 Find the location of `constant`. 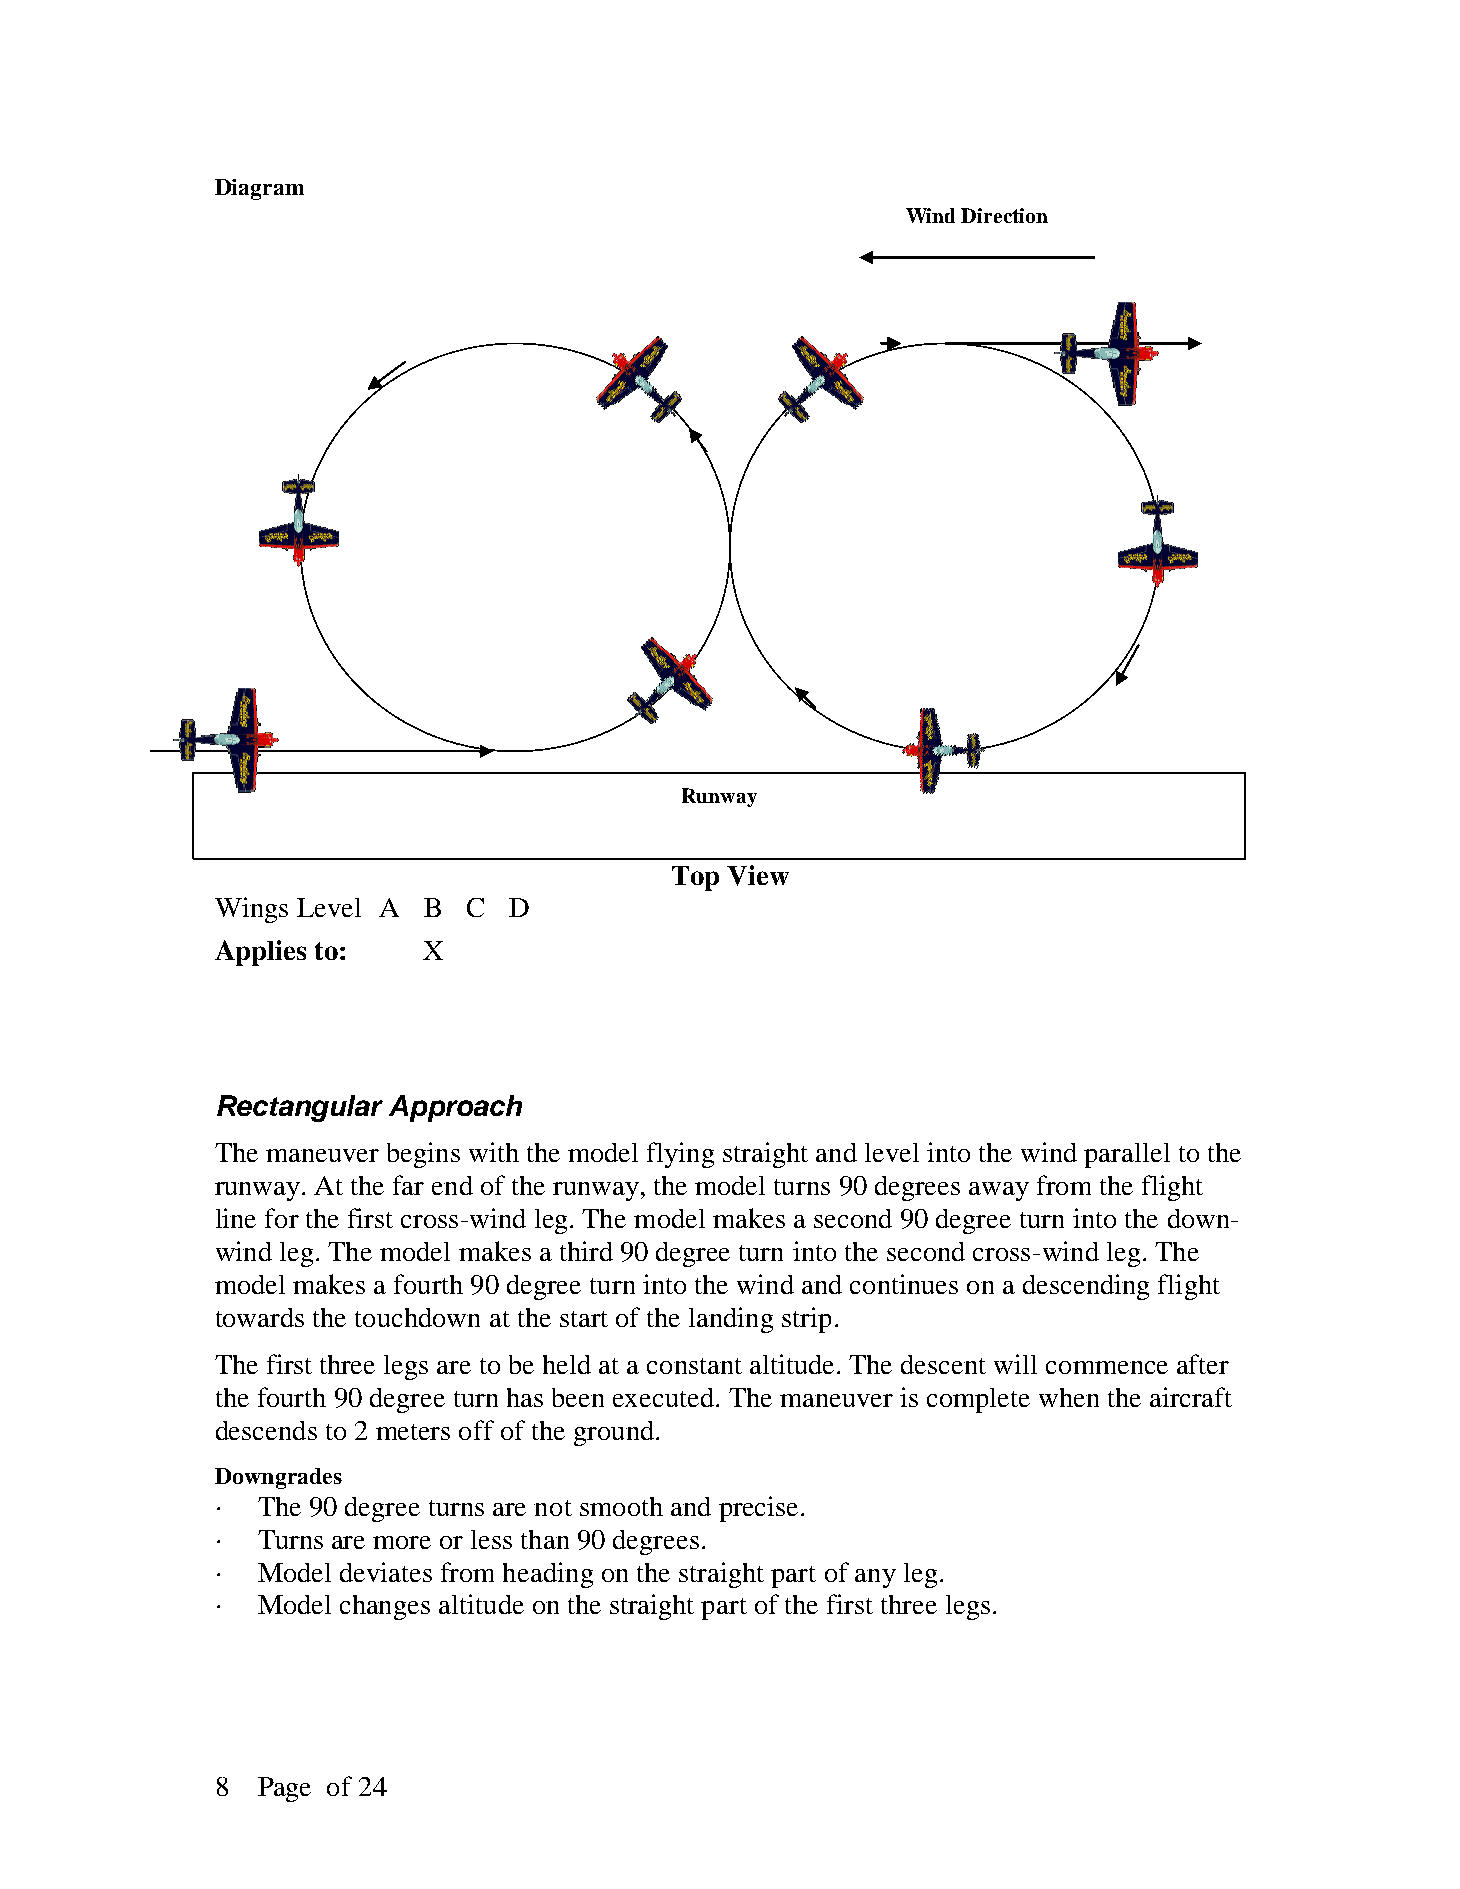

constant is located at coordinates (694, 1366).
